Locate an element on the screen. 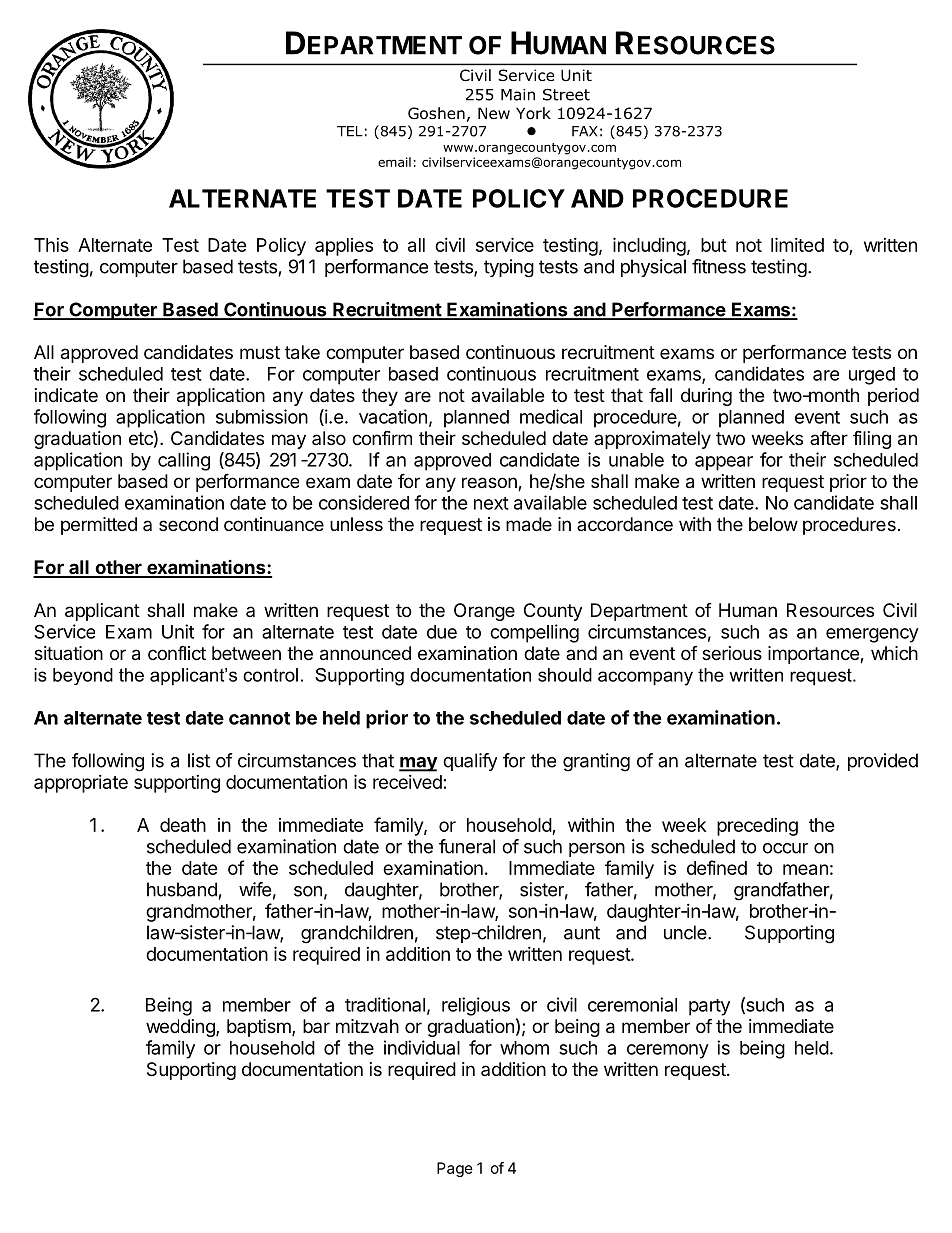 The image size is (952, 1233). limited is located at coordinates (797, 244).
